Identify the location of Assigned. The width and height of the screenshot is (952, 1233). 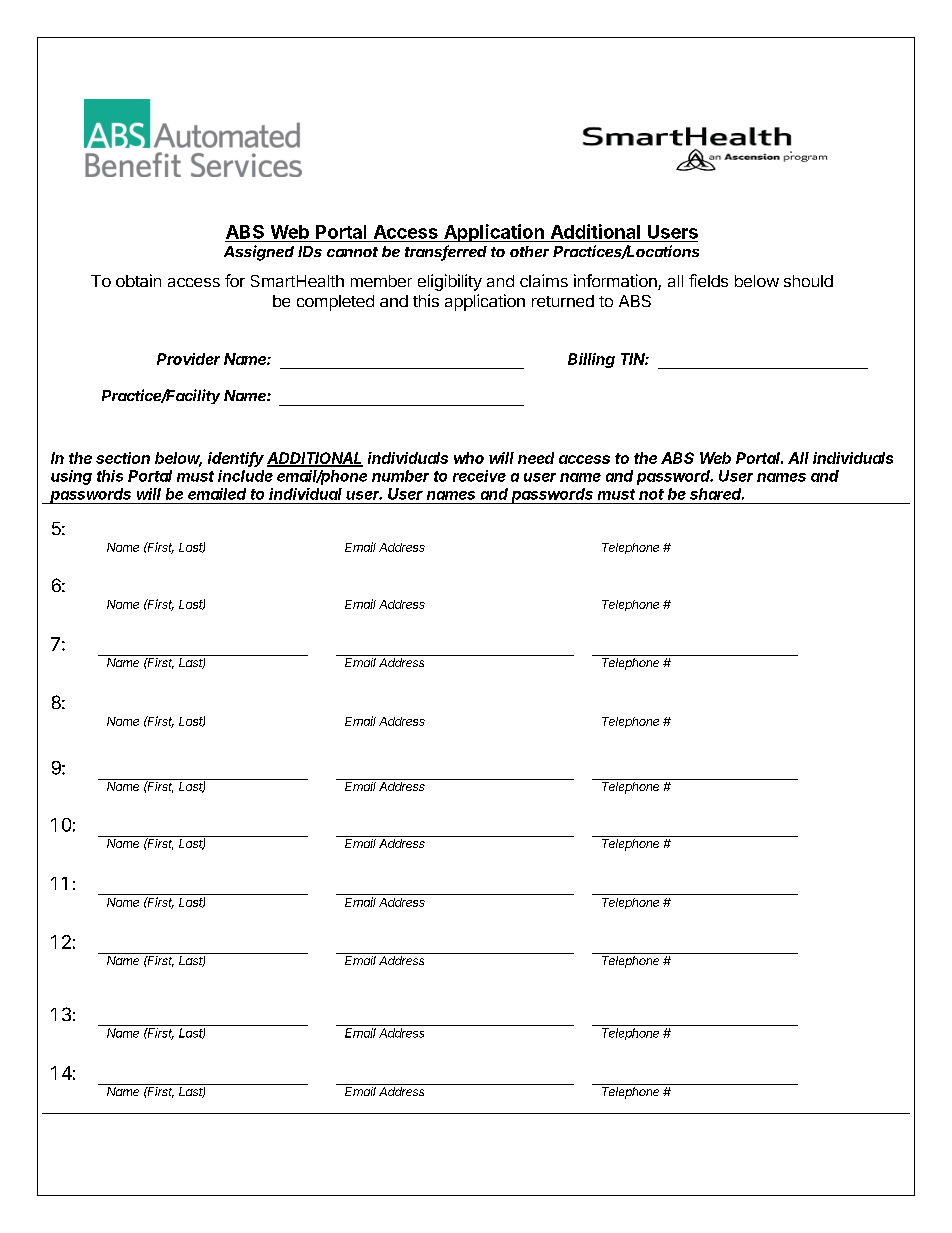
(259, 253).
